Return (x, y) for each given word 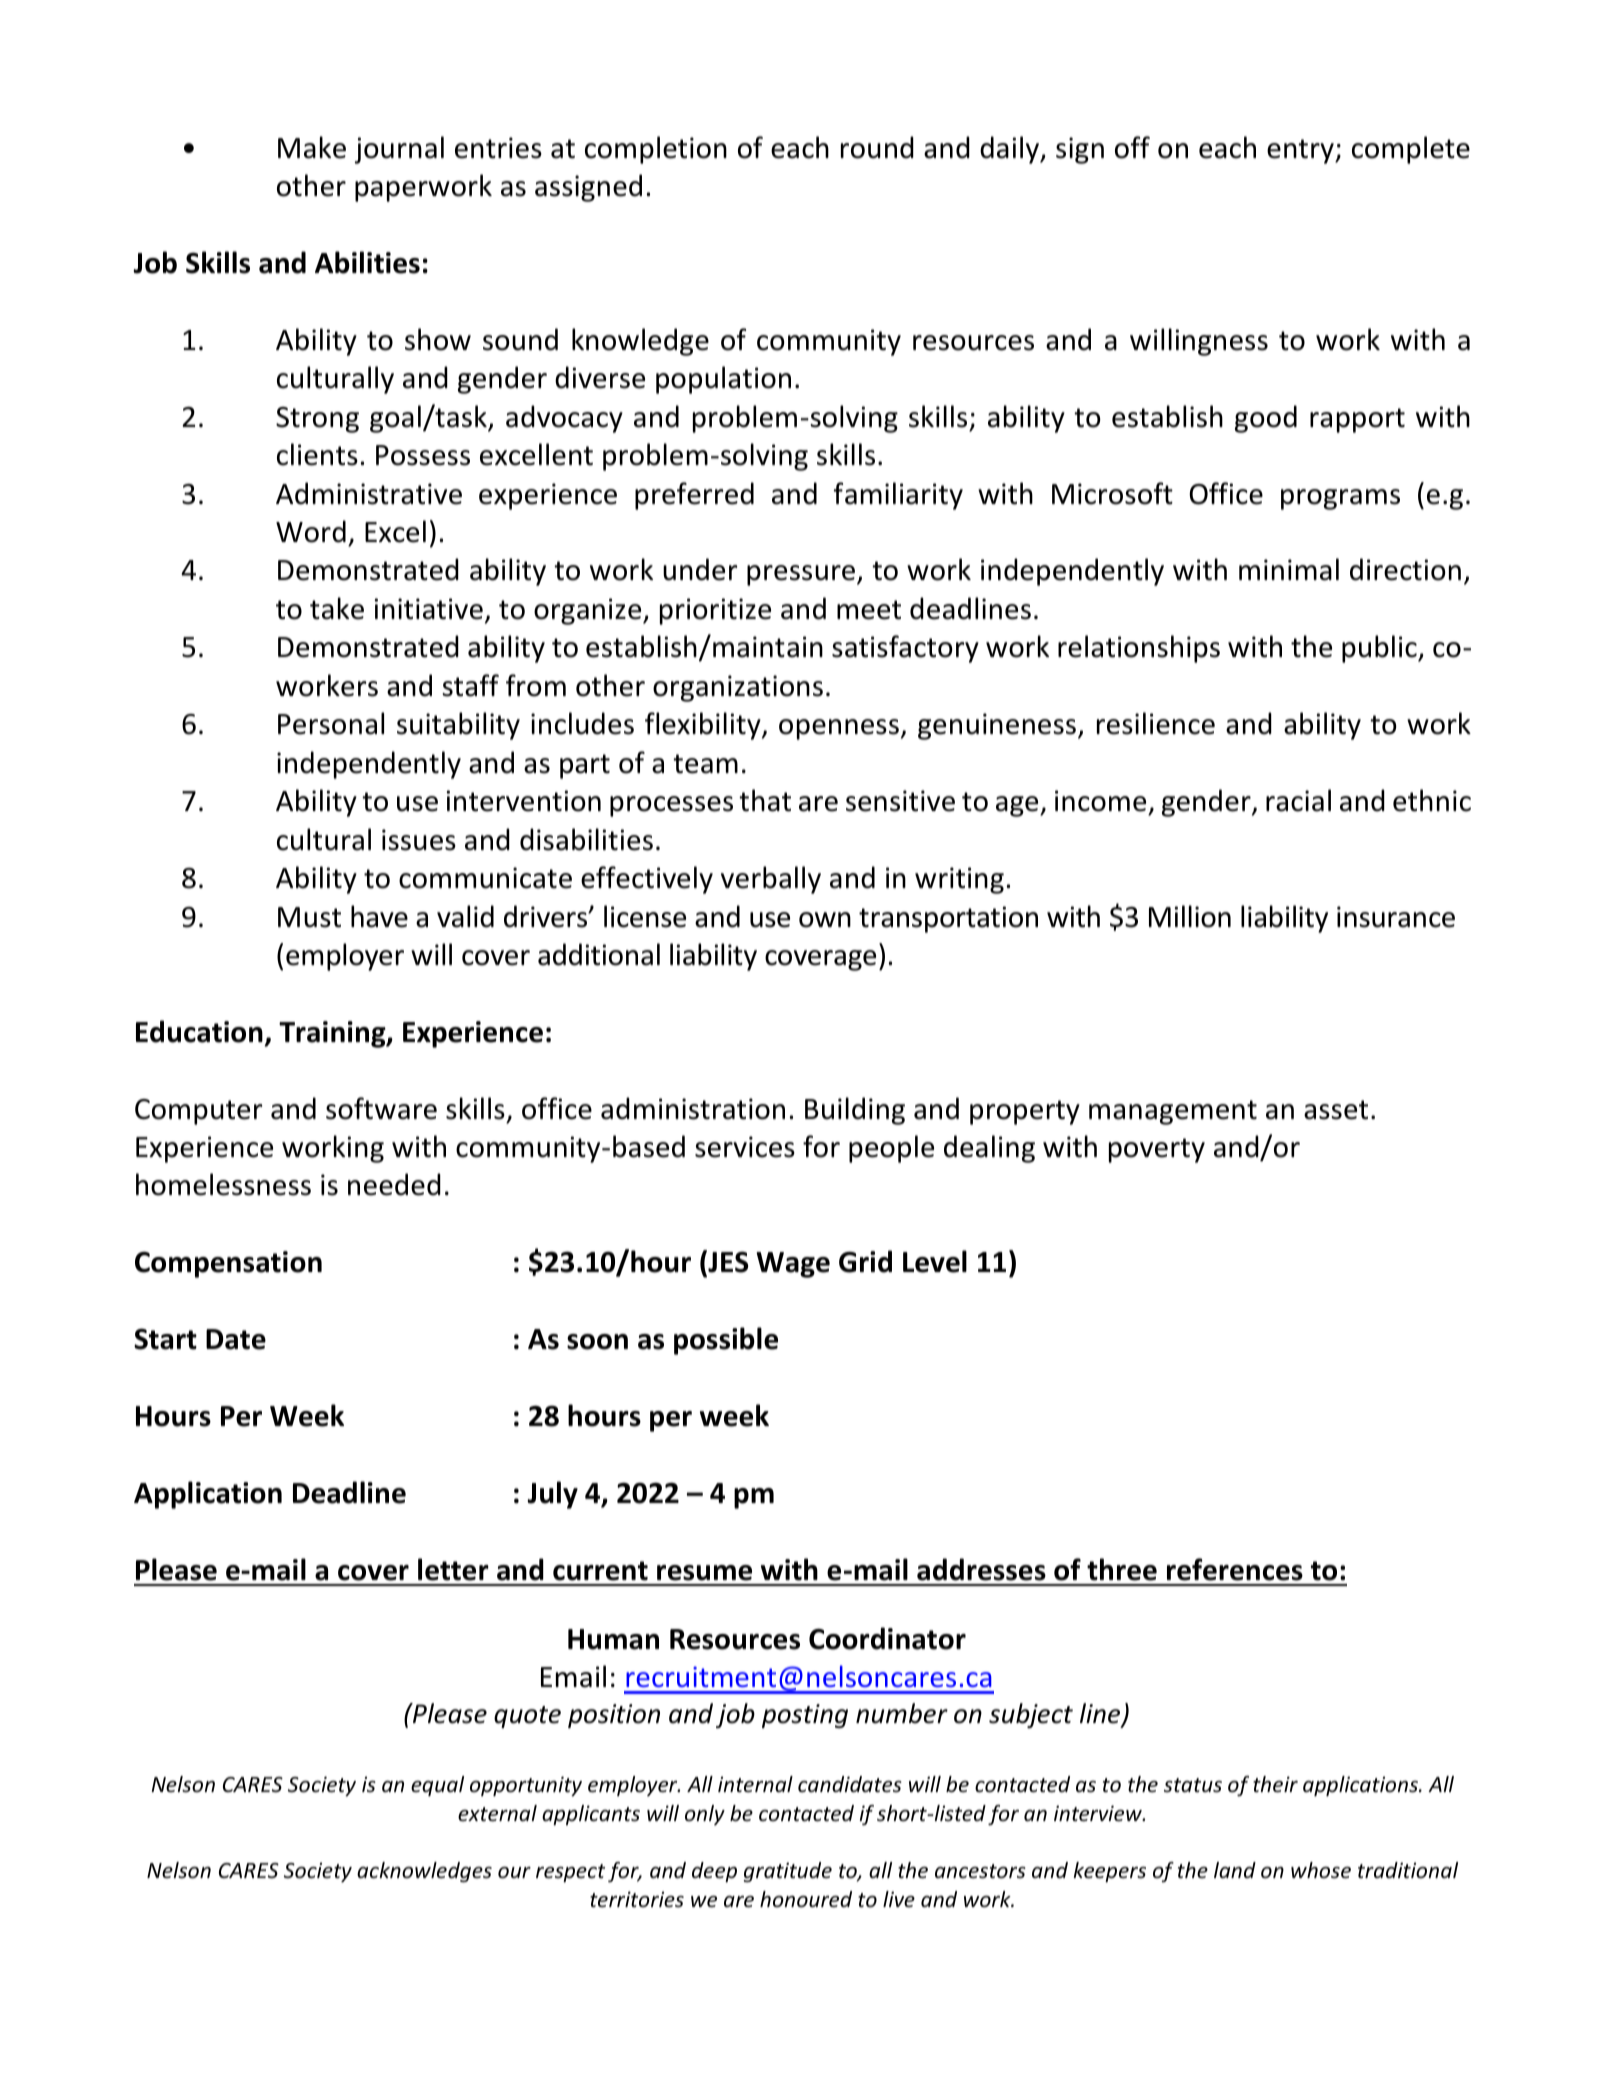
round (877, 147)
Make (312, 147)
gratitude (788, 1872)
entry (1301, 151)
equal (437, 1786)
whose (1321, 1870)
